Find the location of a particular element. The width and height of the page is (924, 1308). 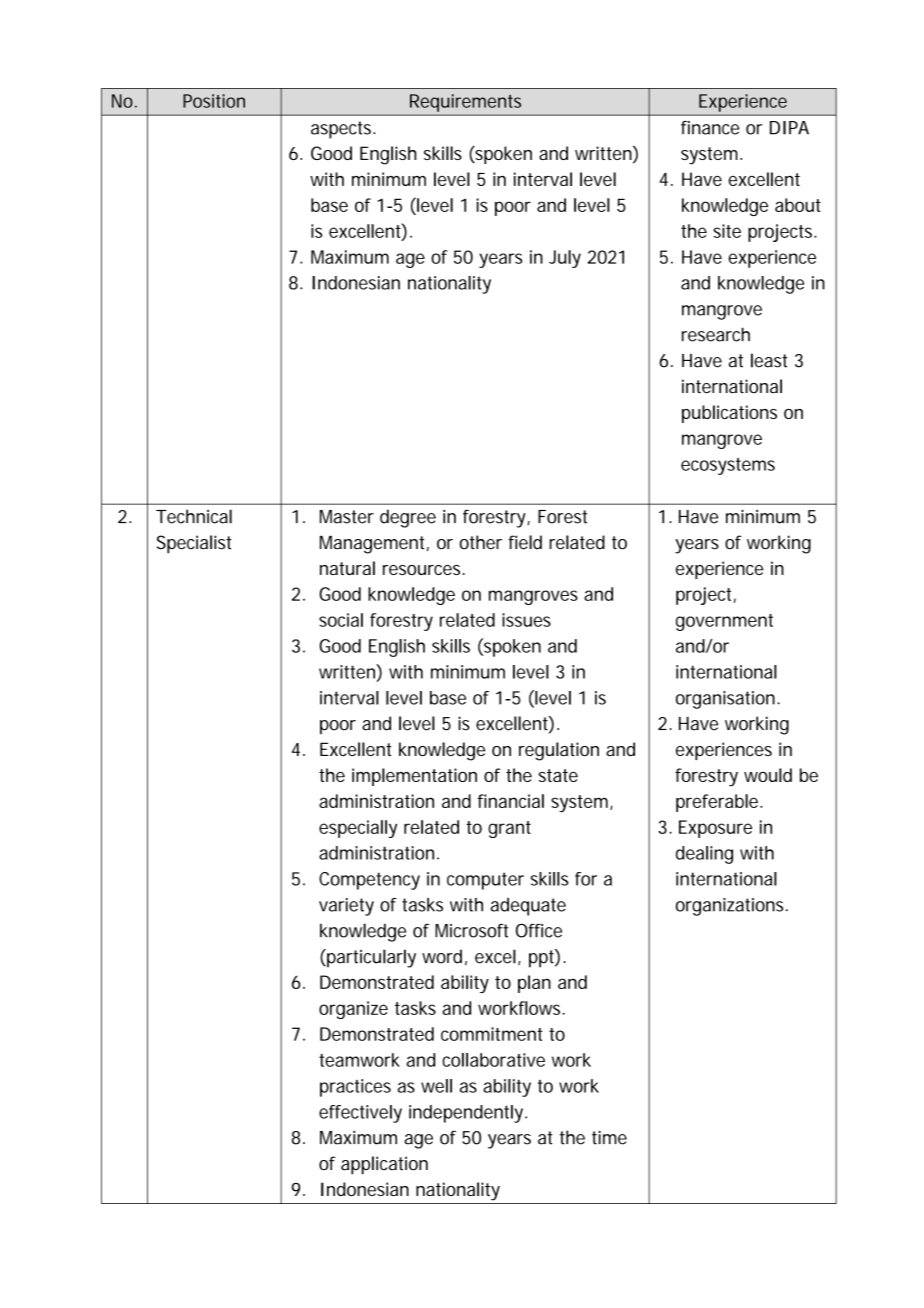

independently is located at coordinates (468, 1114).
